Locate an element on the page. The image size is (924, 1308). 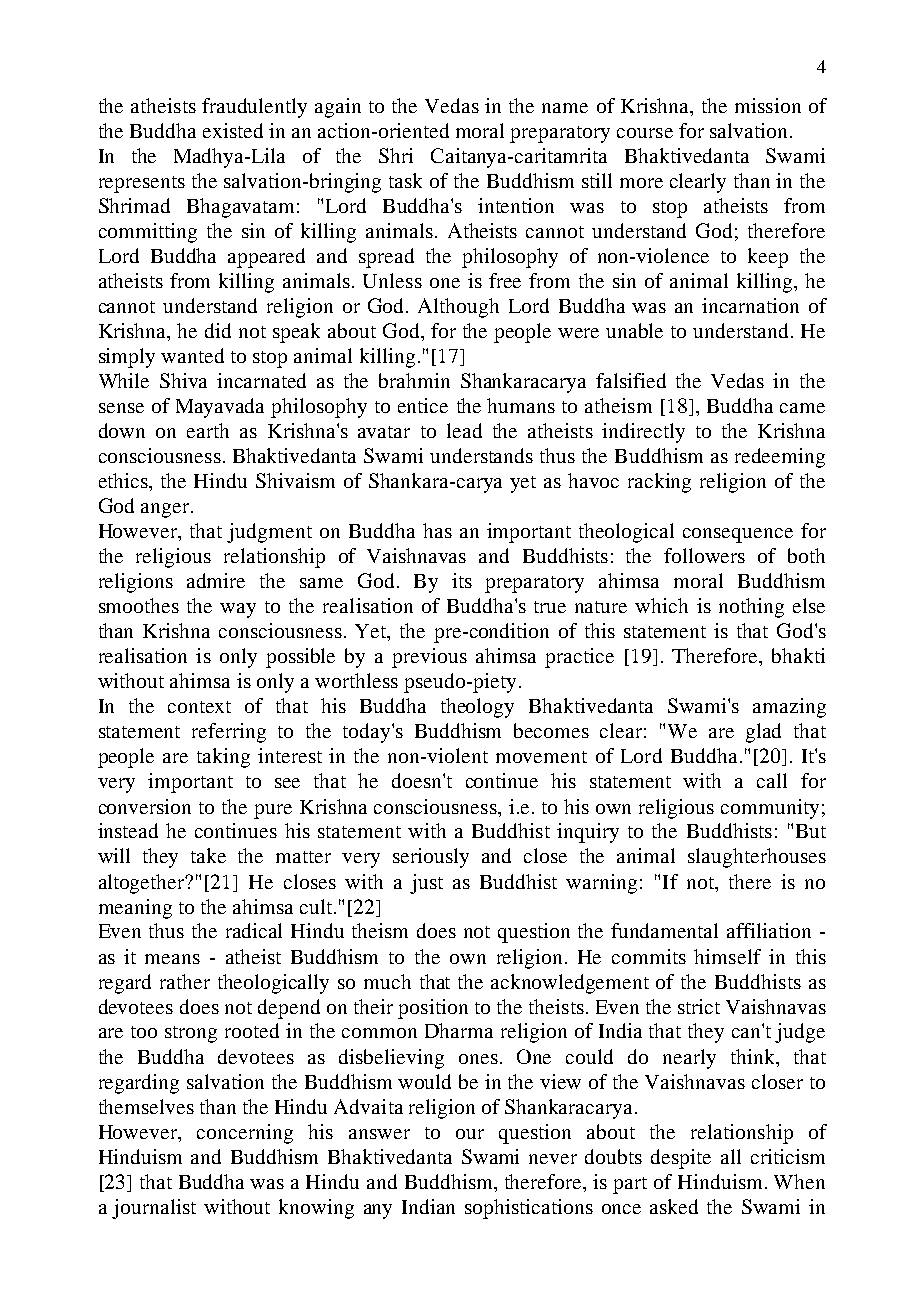
never is located at coordinates (553, 1159).
